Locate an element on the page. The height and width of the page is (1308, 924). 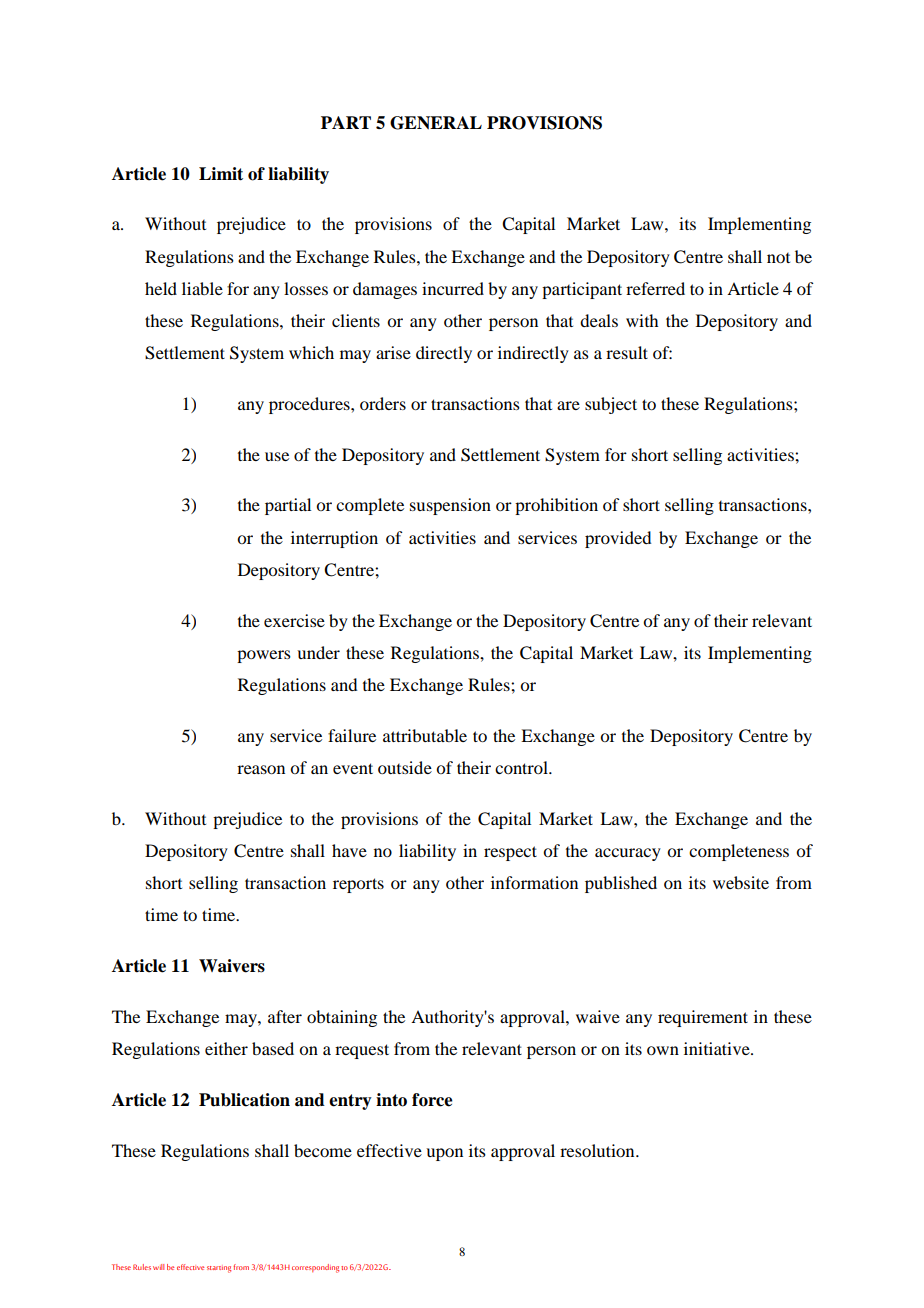
attributable is located at coordinates (425, 735).
